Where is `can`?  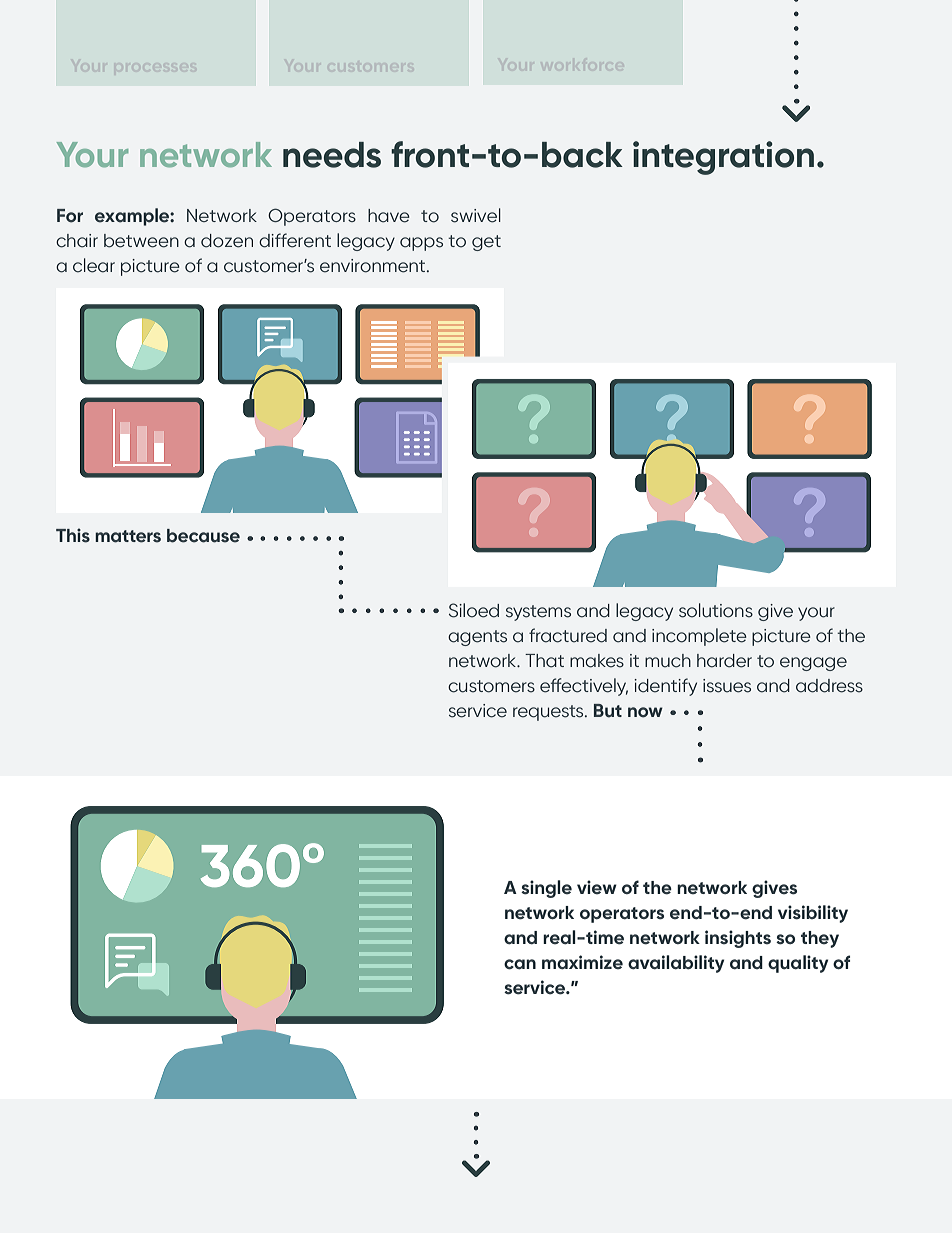 can is located at coordinates (520, 964).
